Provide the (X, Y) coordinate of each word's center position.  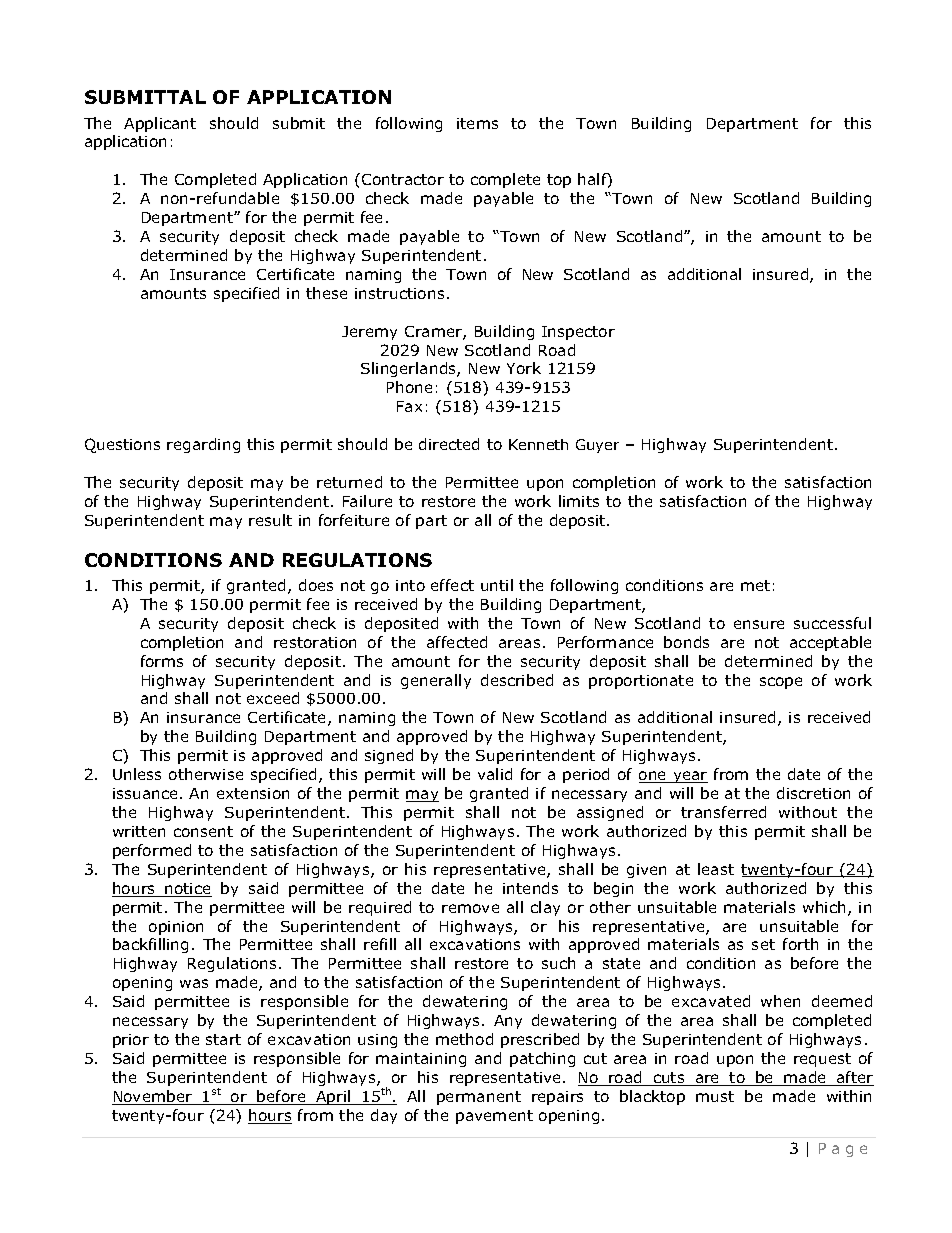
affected (457, 642)
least (716, 869)
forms (162, 661)
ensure (759, 624)
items (477, 123)
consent (203, 831)
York (524, 368)
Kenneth (538, 444)
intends (530, 888)
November (153, 1097)
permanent (479, 1098)
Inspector (578, 333)
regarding (203, 445)
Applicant (160, 124)
